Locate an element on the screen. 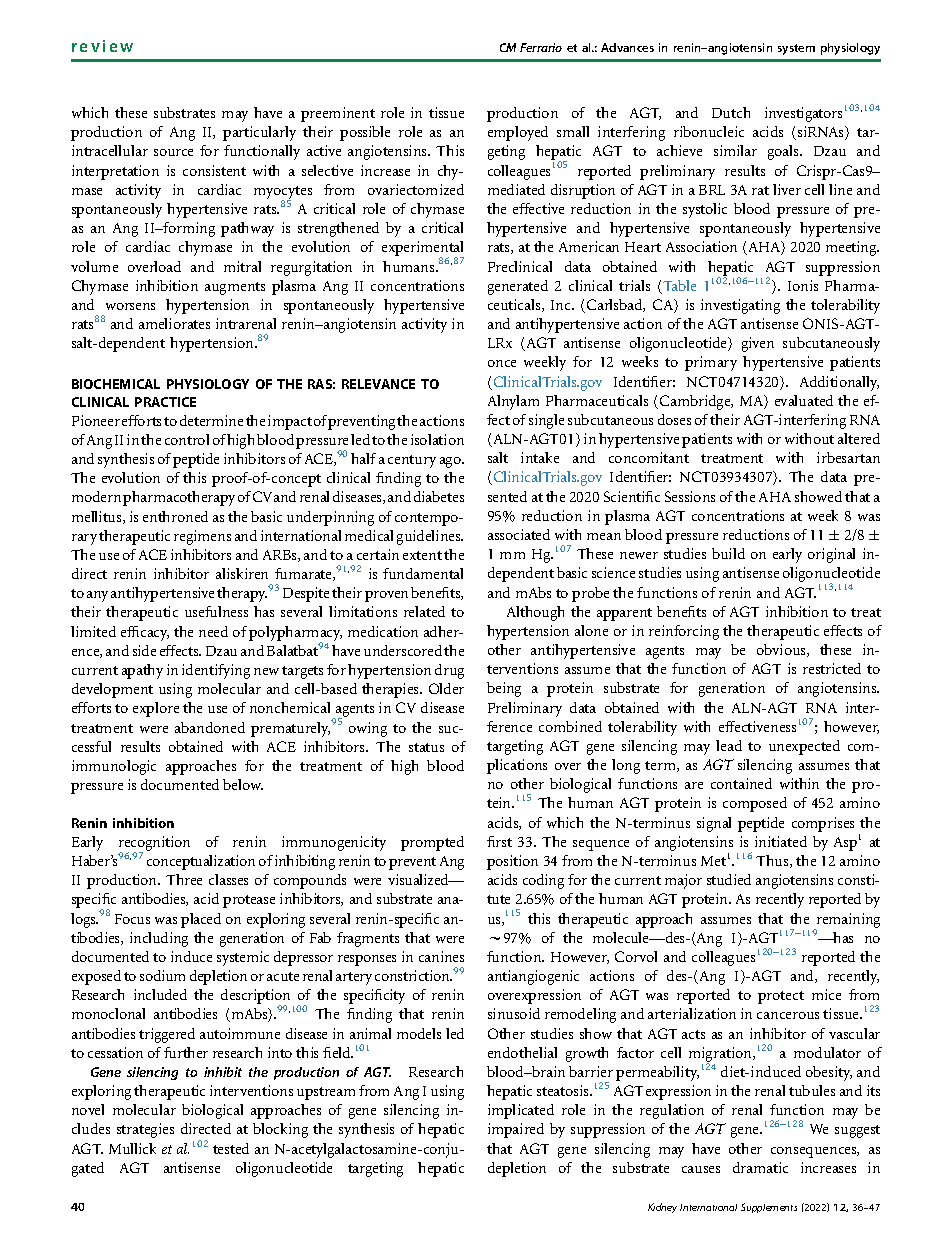 This screenshot has width=952, height=1256. need is located at coordinates (213, 631).
